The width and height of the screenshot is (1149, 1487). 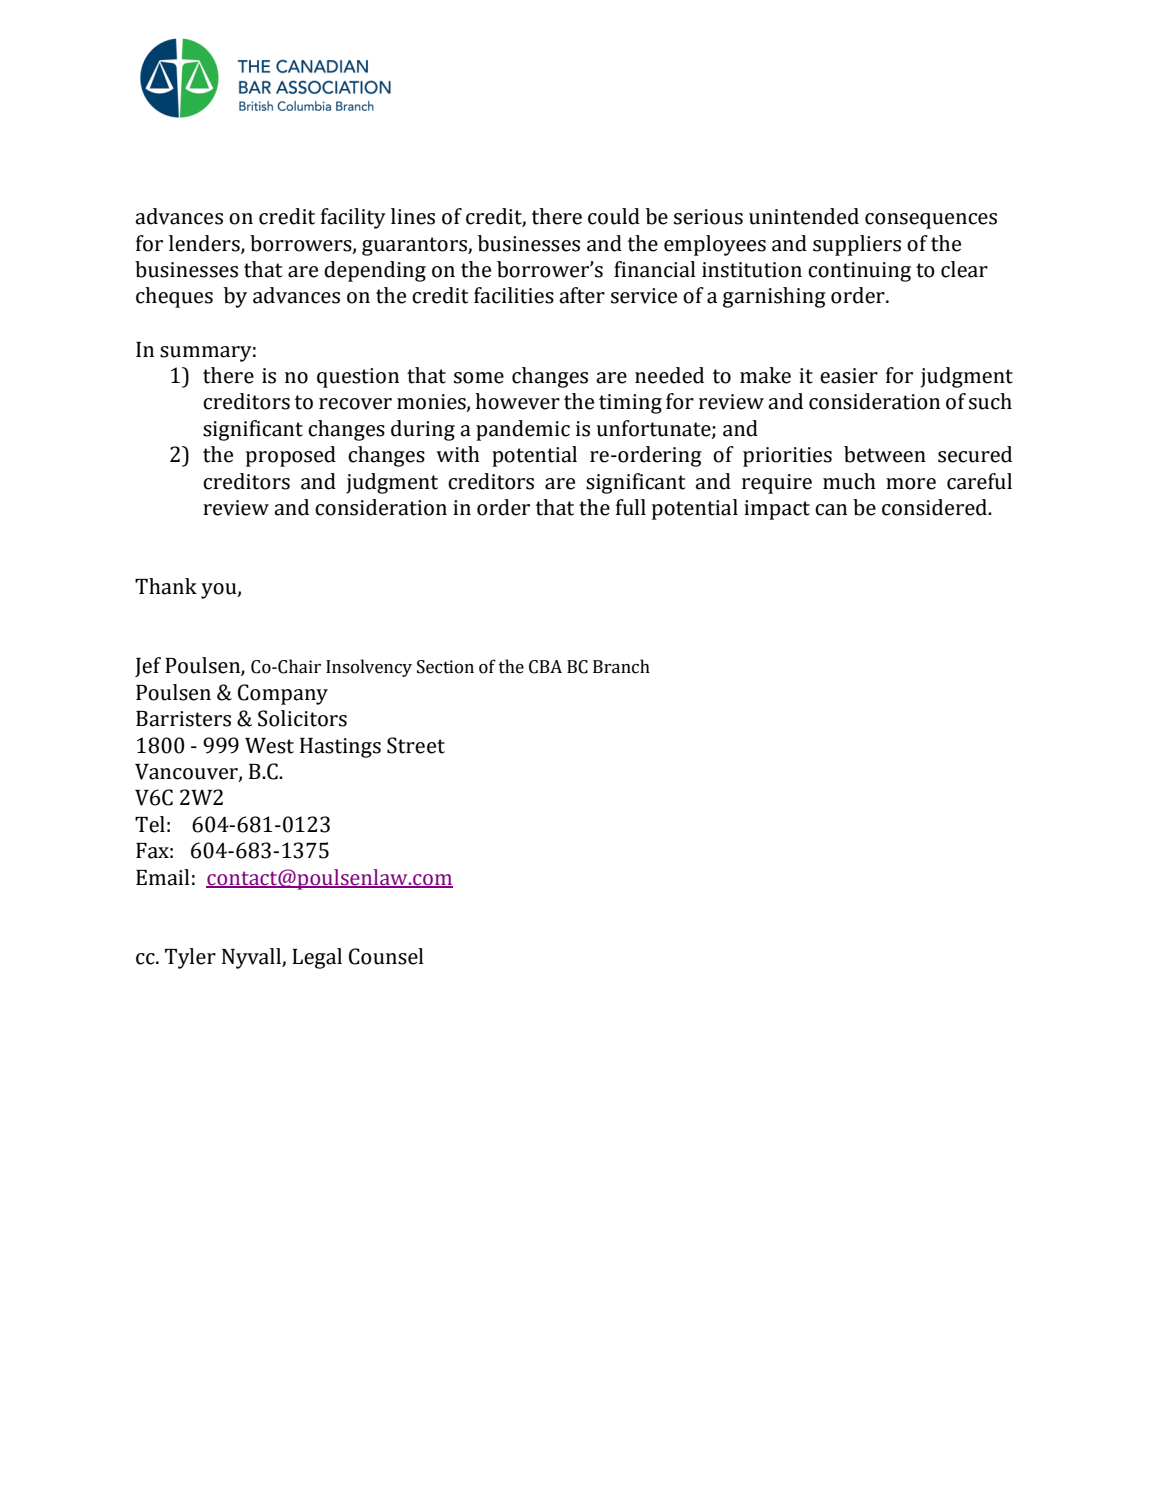 What do you see at coordinates (269, 746) in the screenshot?
I see `West` at bounding box center [269, 746].
